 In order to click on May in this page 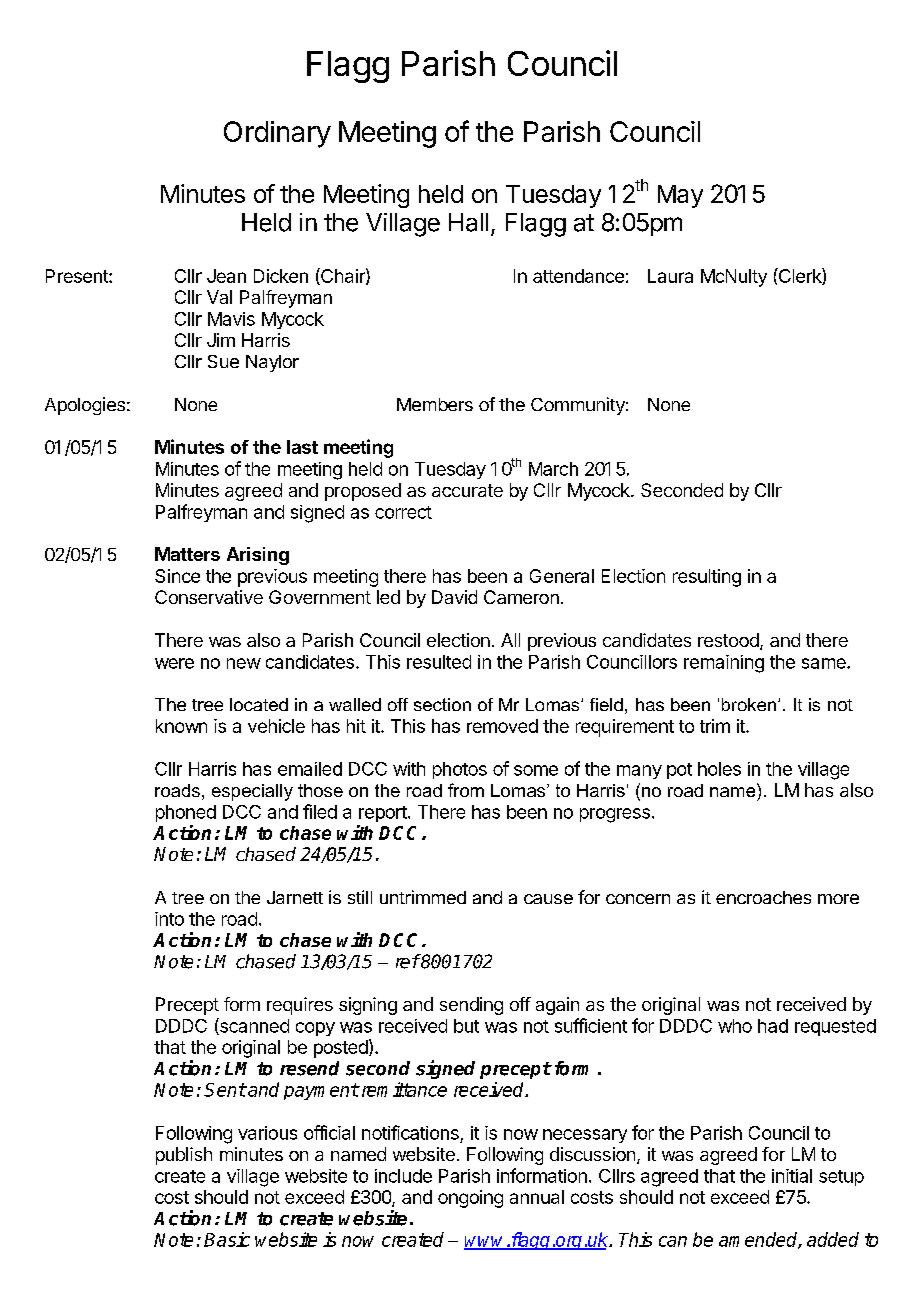, I will do `click(680, 196)`.
